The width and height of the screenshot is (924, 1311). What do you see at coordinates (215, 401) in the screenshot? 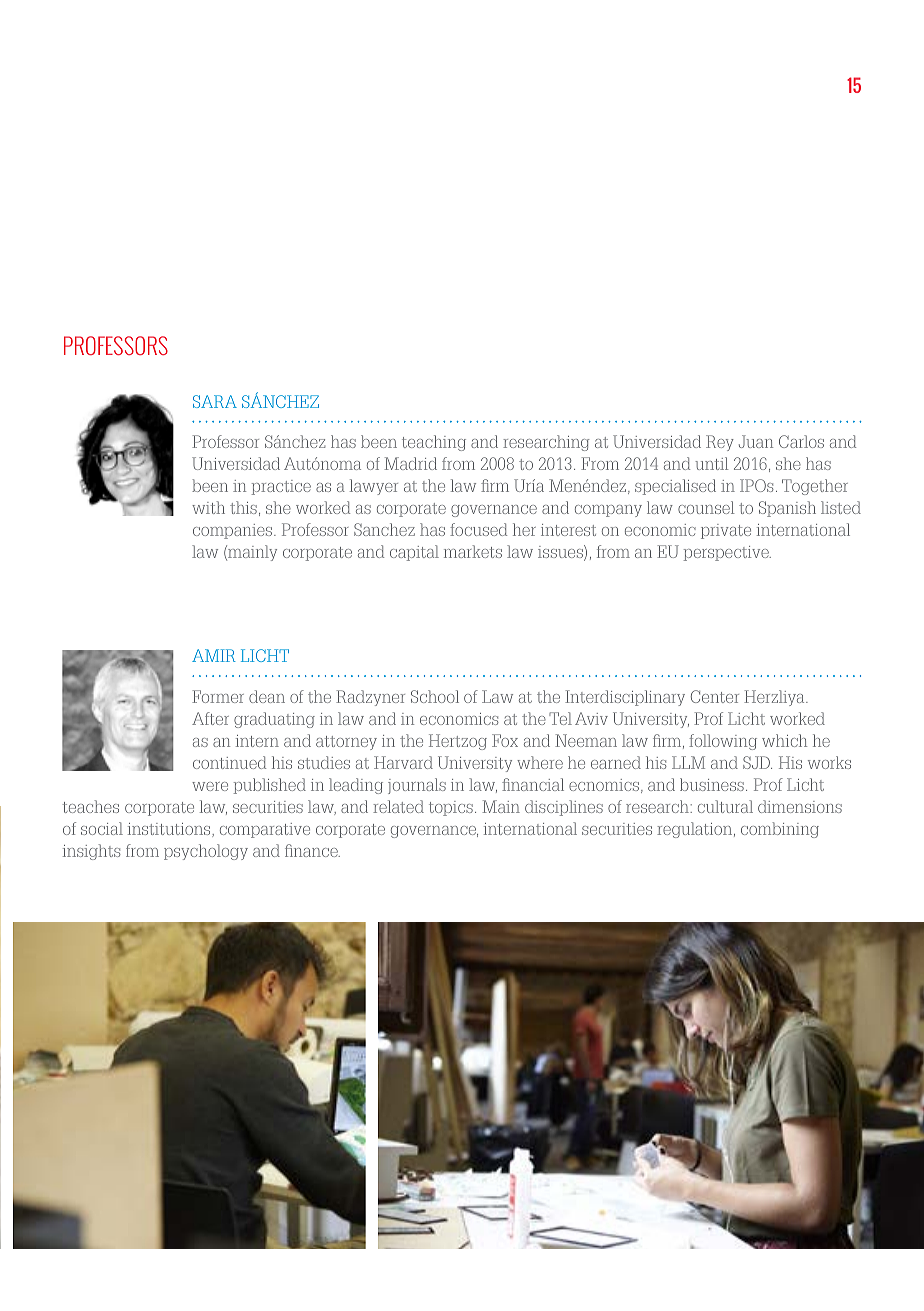
I see `SARA` at bounding box center [215, 401].
